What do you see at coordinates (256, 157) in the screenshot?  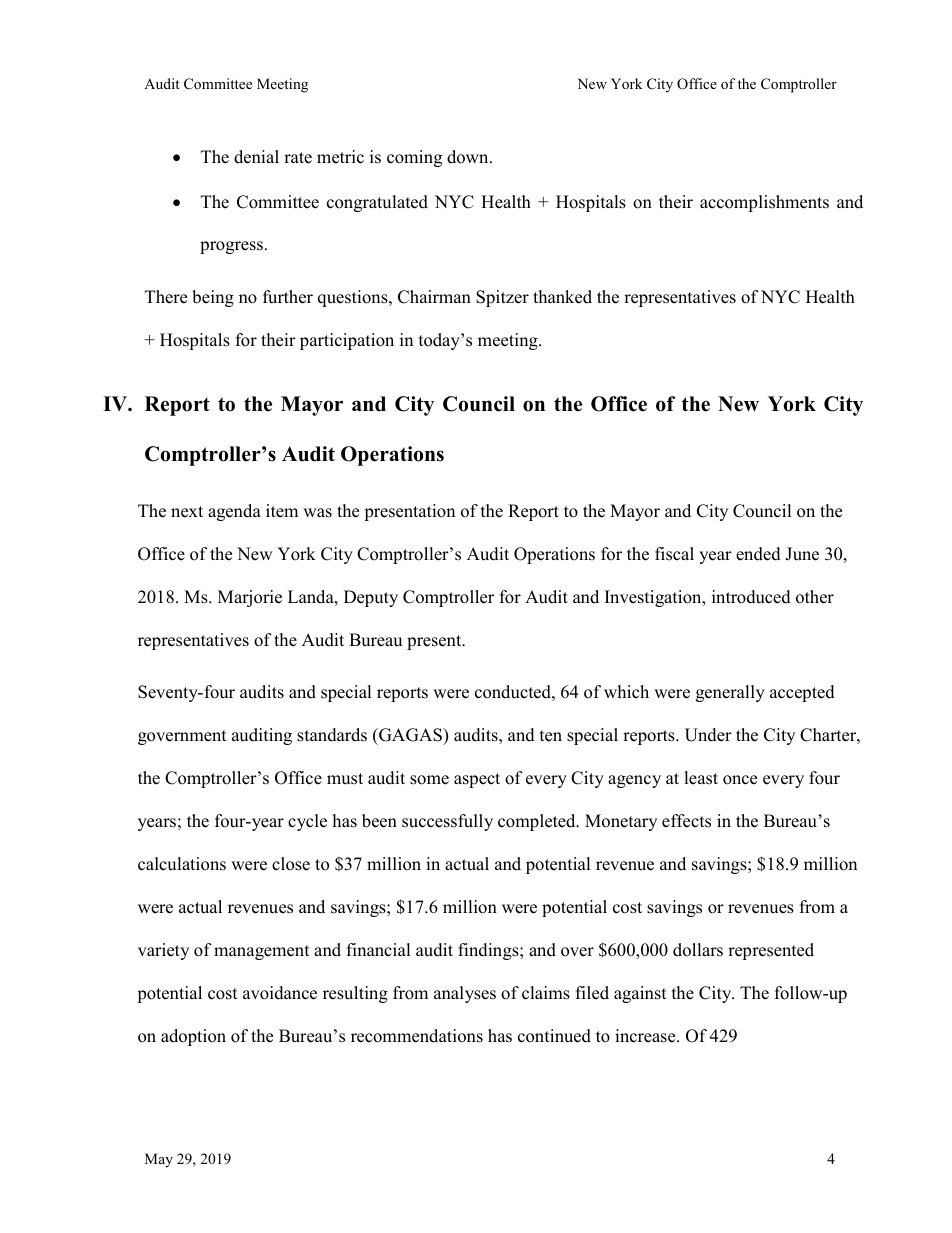 I see `denial` at bounding box center [256, 157].
